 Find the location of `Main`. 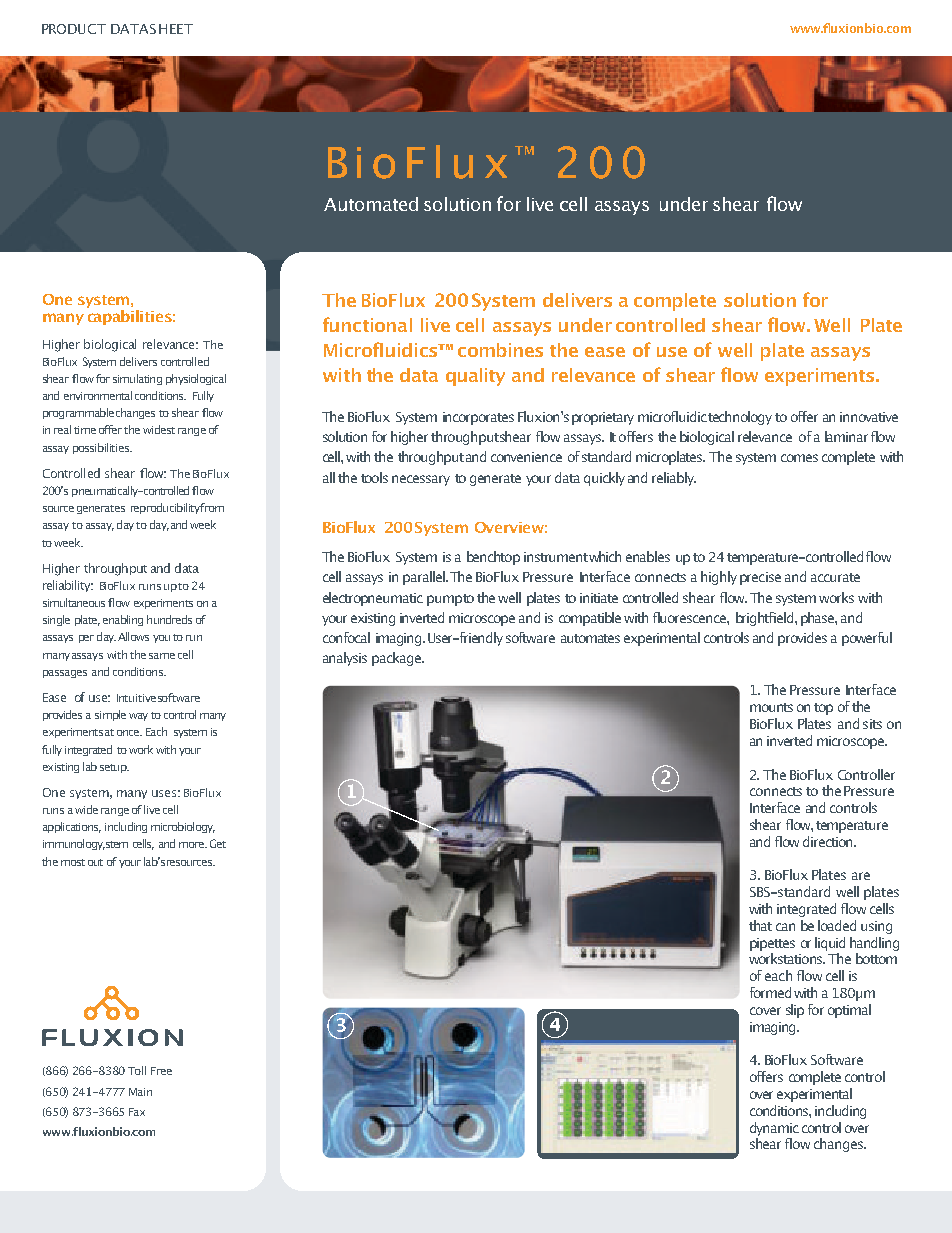

Main is located at coordinates (140, 1092).
